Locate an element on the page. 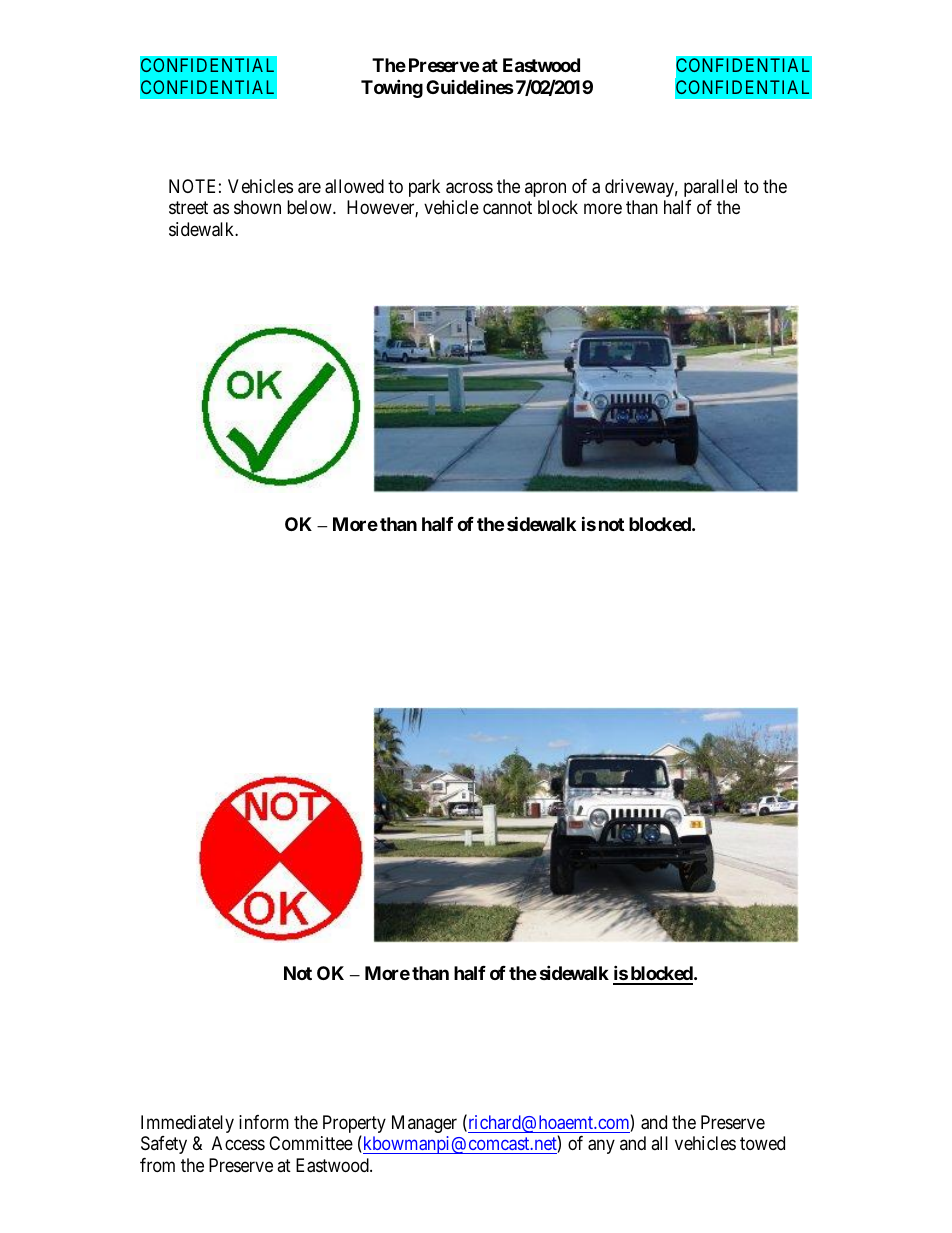  parallel is located at coordinates (710, 188).
